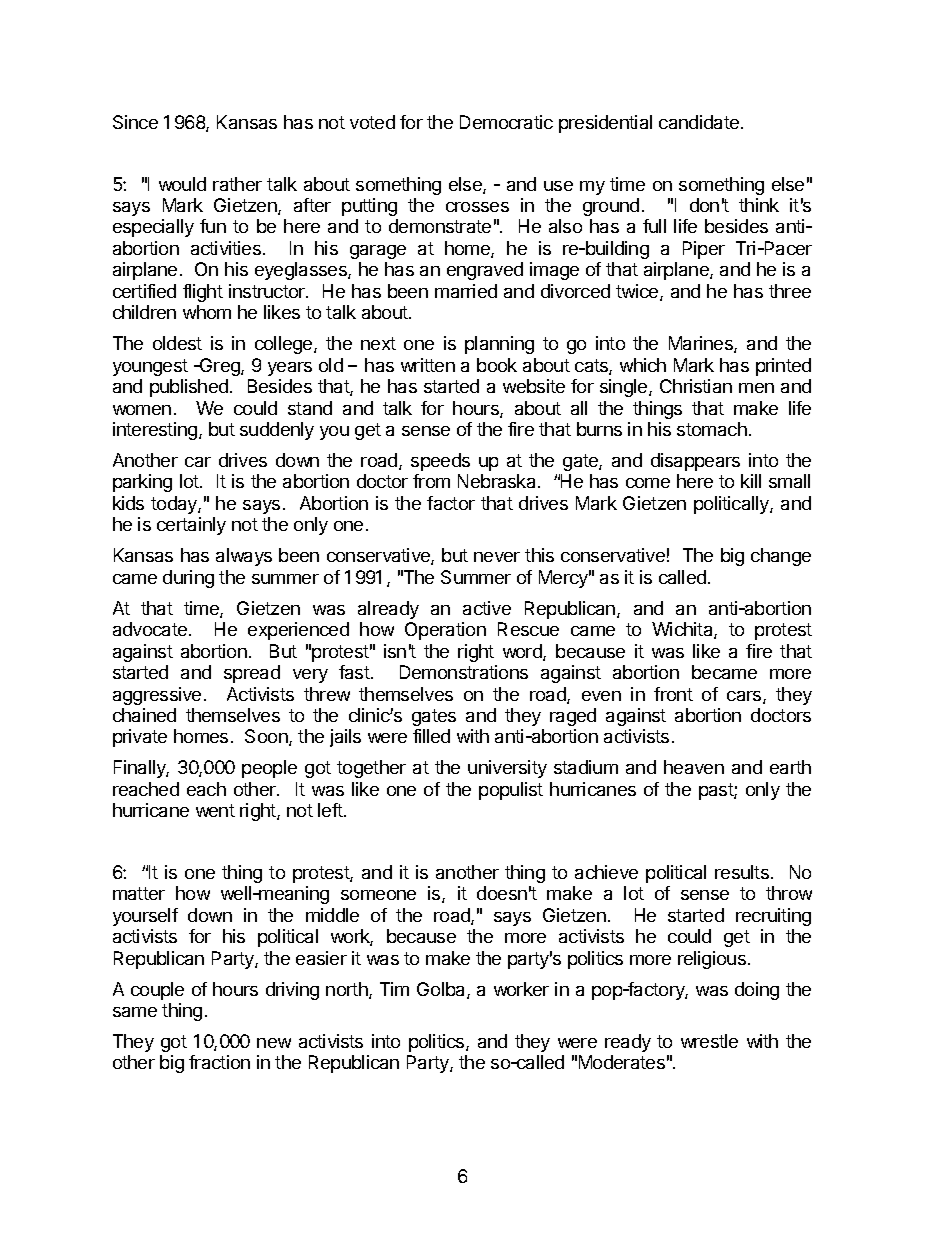 This image has height=1233, width=952. Describe the element at coordinates (220, 367) in the image. I see `Greg` at that location.
